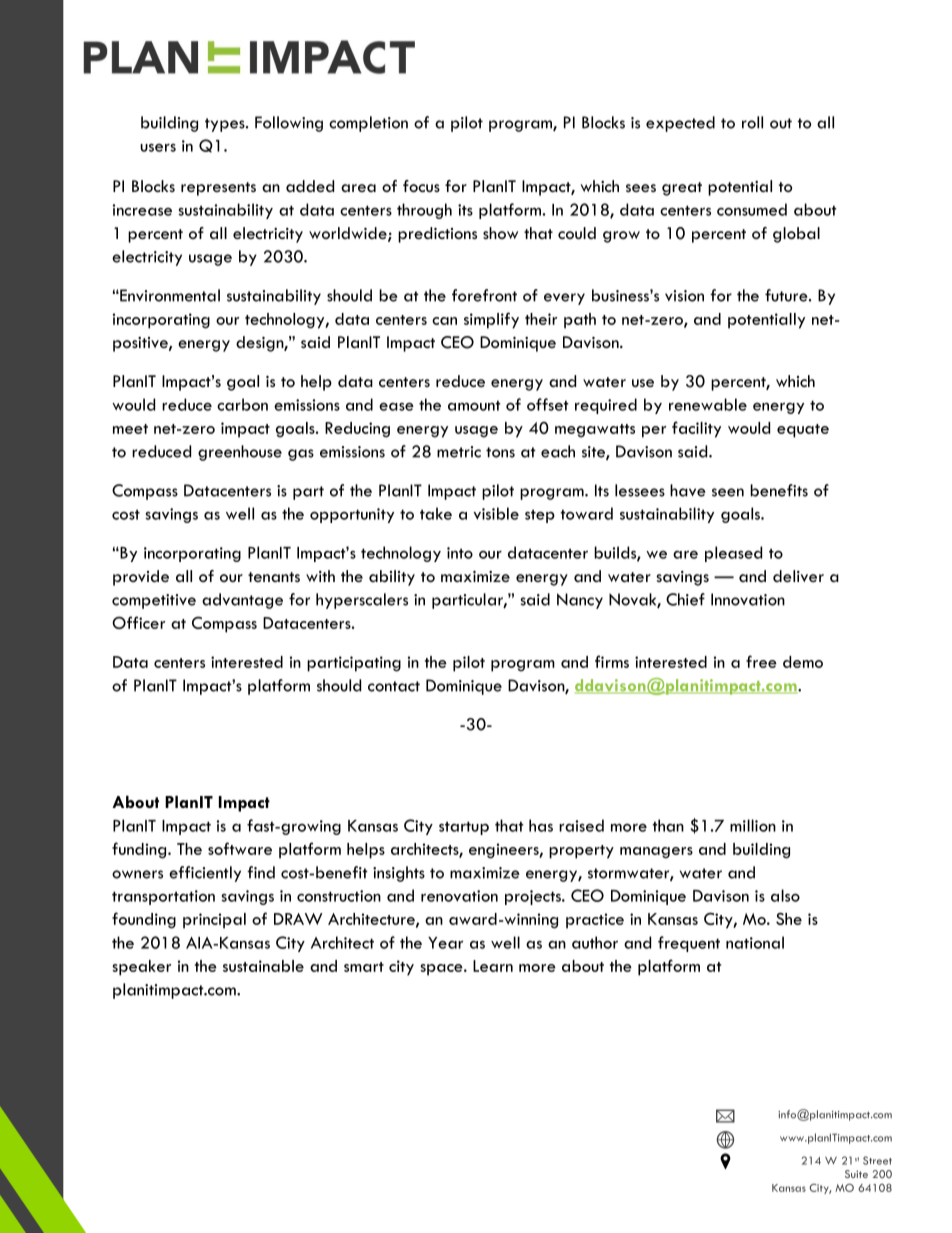 The height and width of the document is (1233, 952). I want to click on demo, so click(803, 662).
